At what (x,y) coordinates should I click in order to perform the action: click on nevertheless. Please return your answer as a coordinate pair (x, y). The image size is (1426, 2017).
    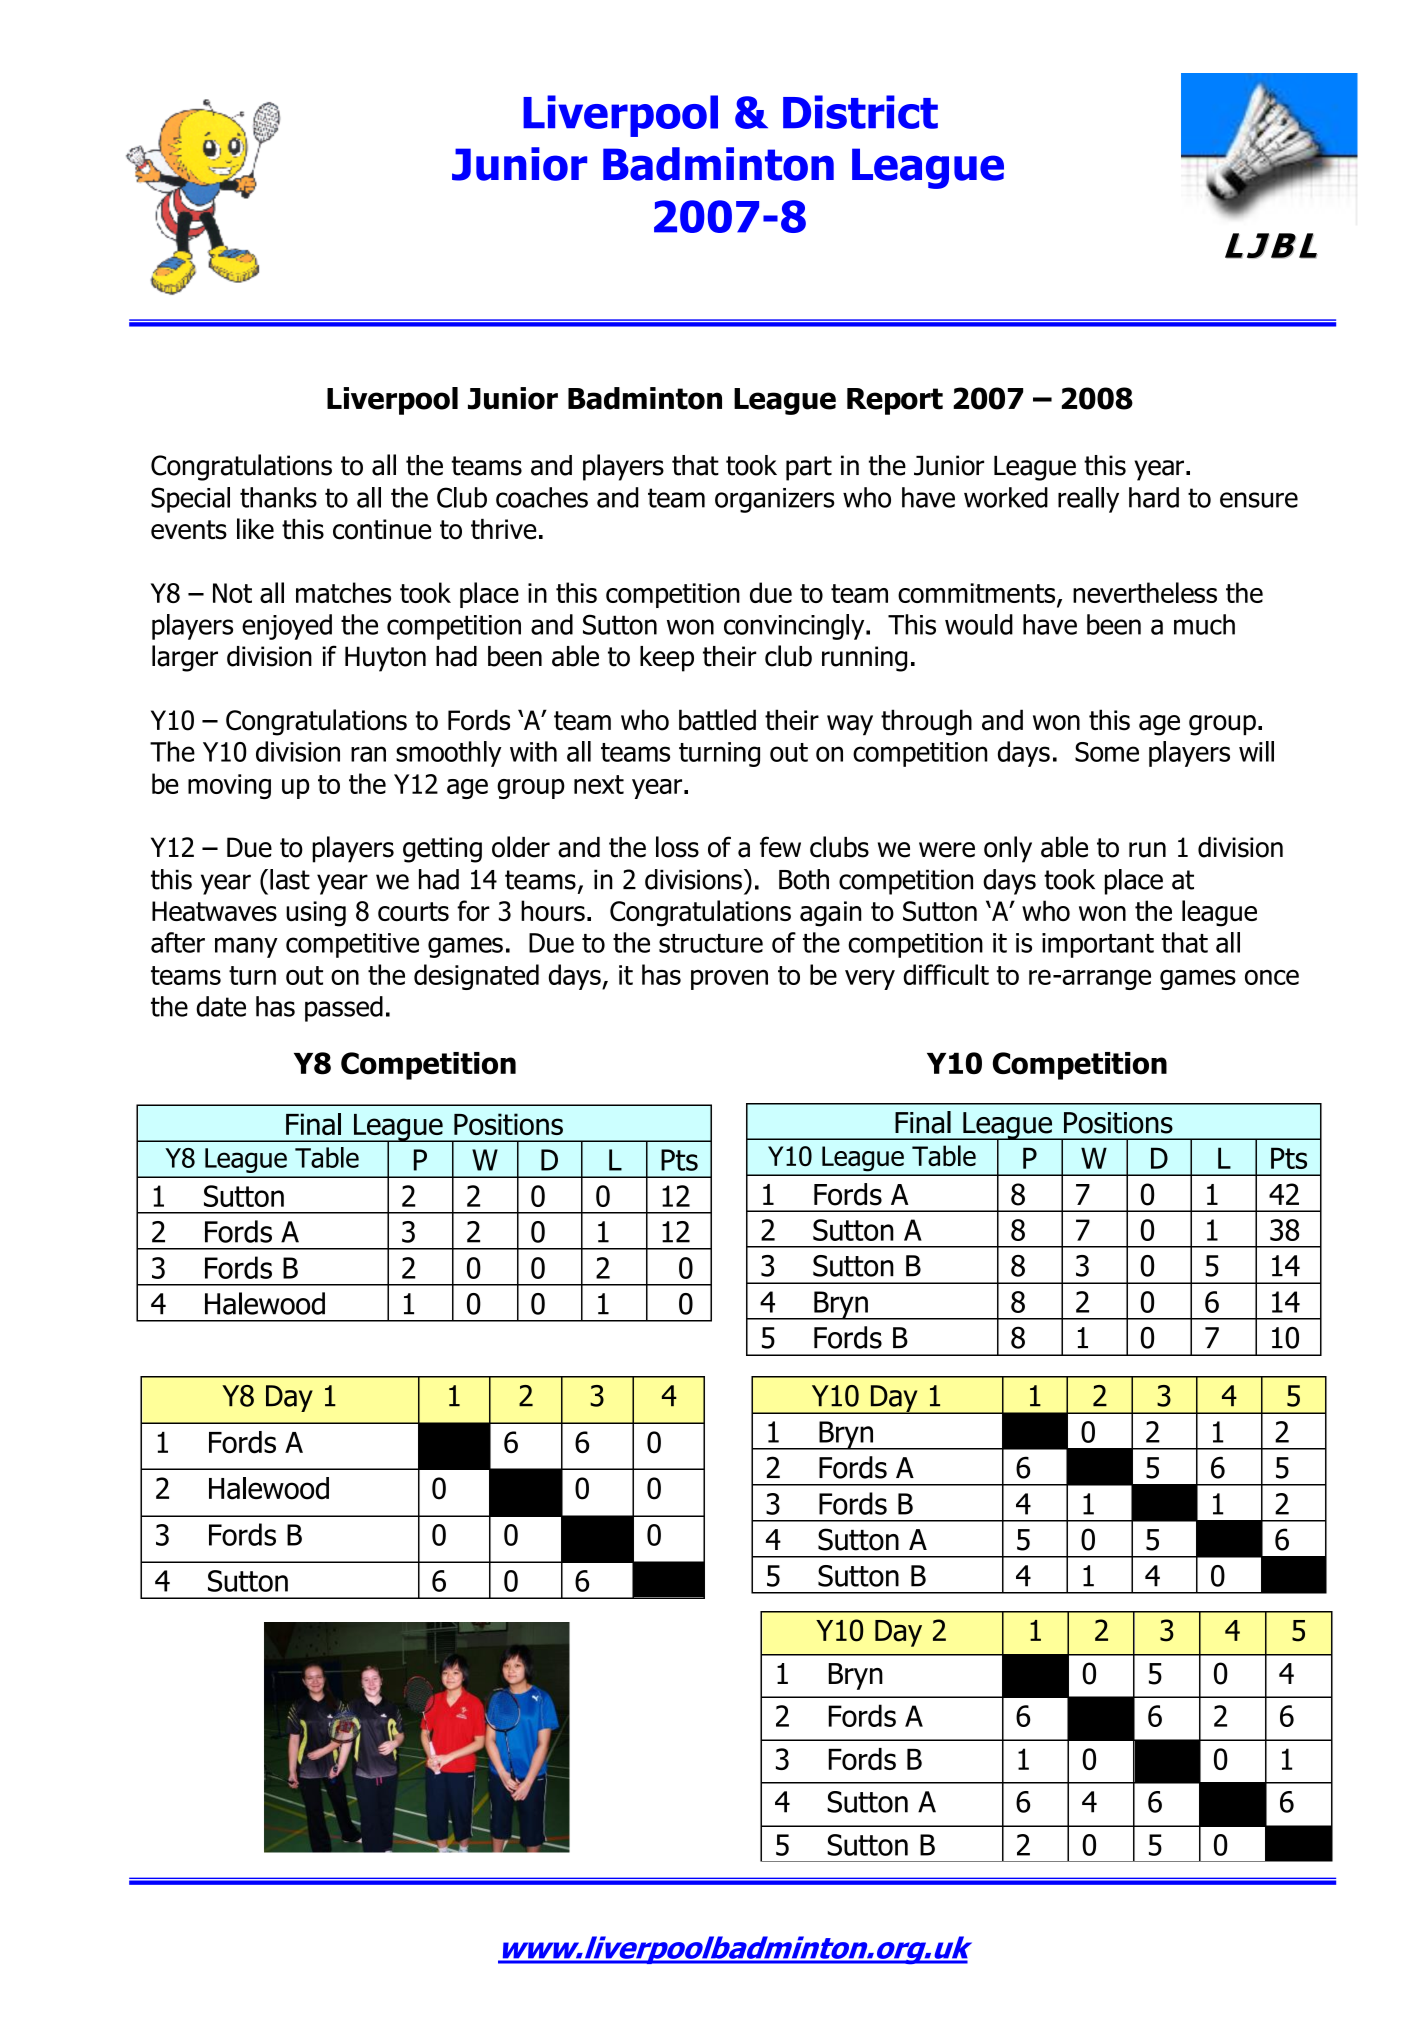
    Looking at the image, I should click on (1145, 592).
